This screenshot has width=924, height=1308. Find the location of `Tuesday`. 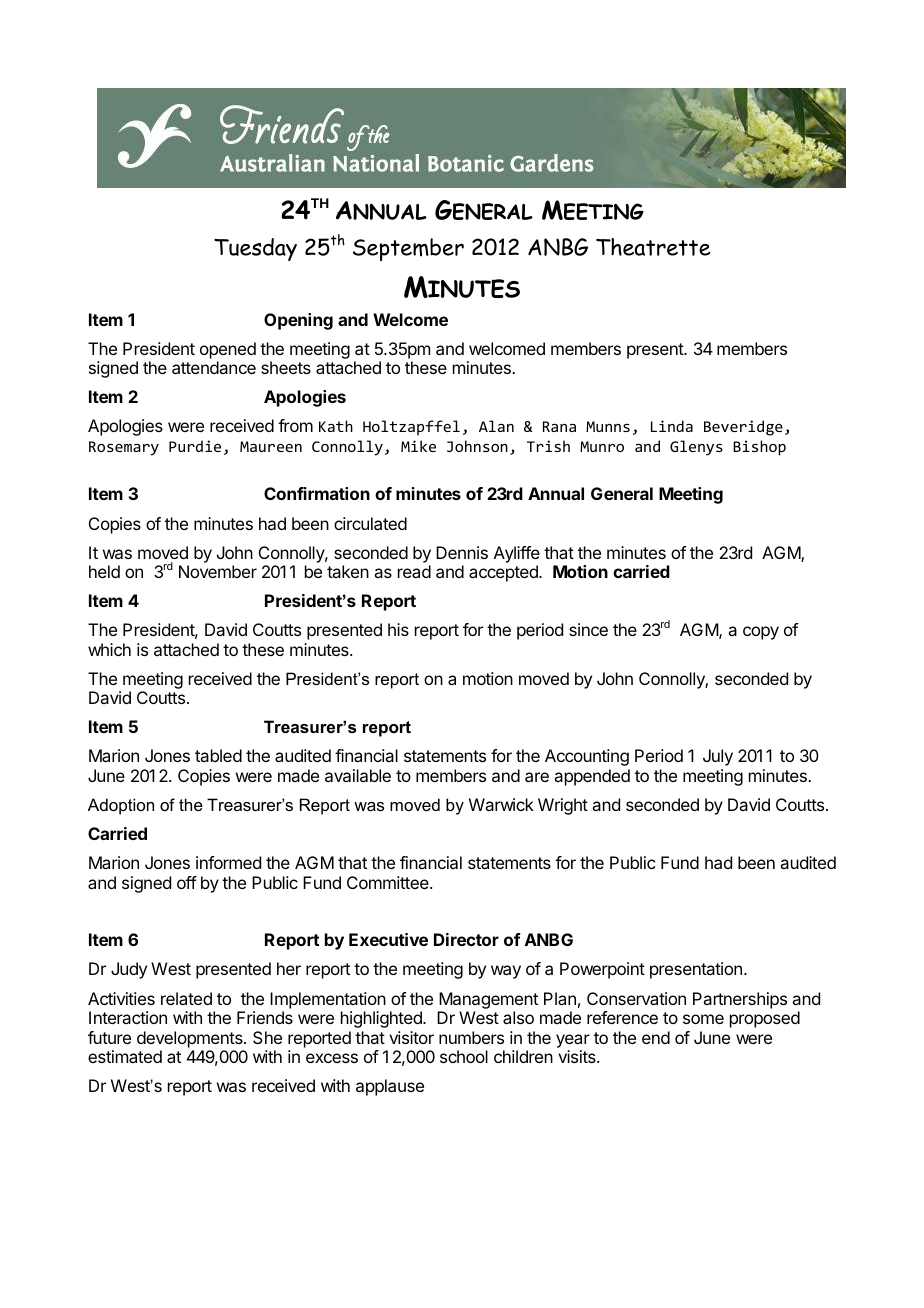

Tuesday is located at coordinates (255, 249).
